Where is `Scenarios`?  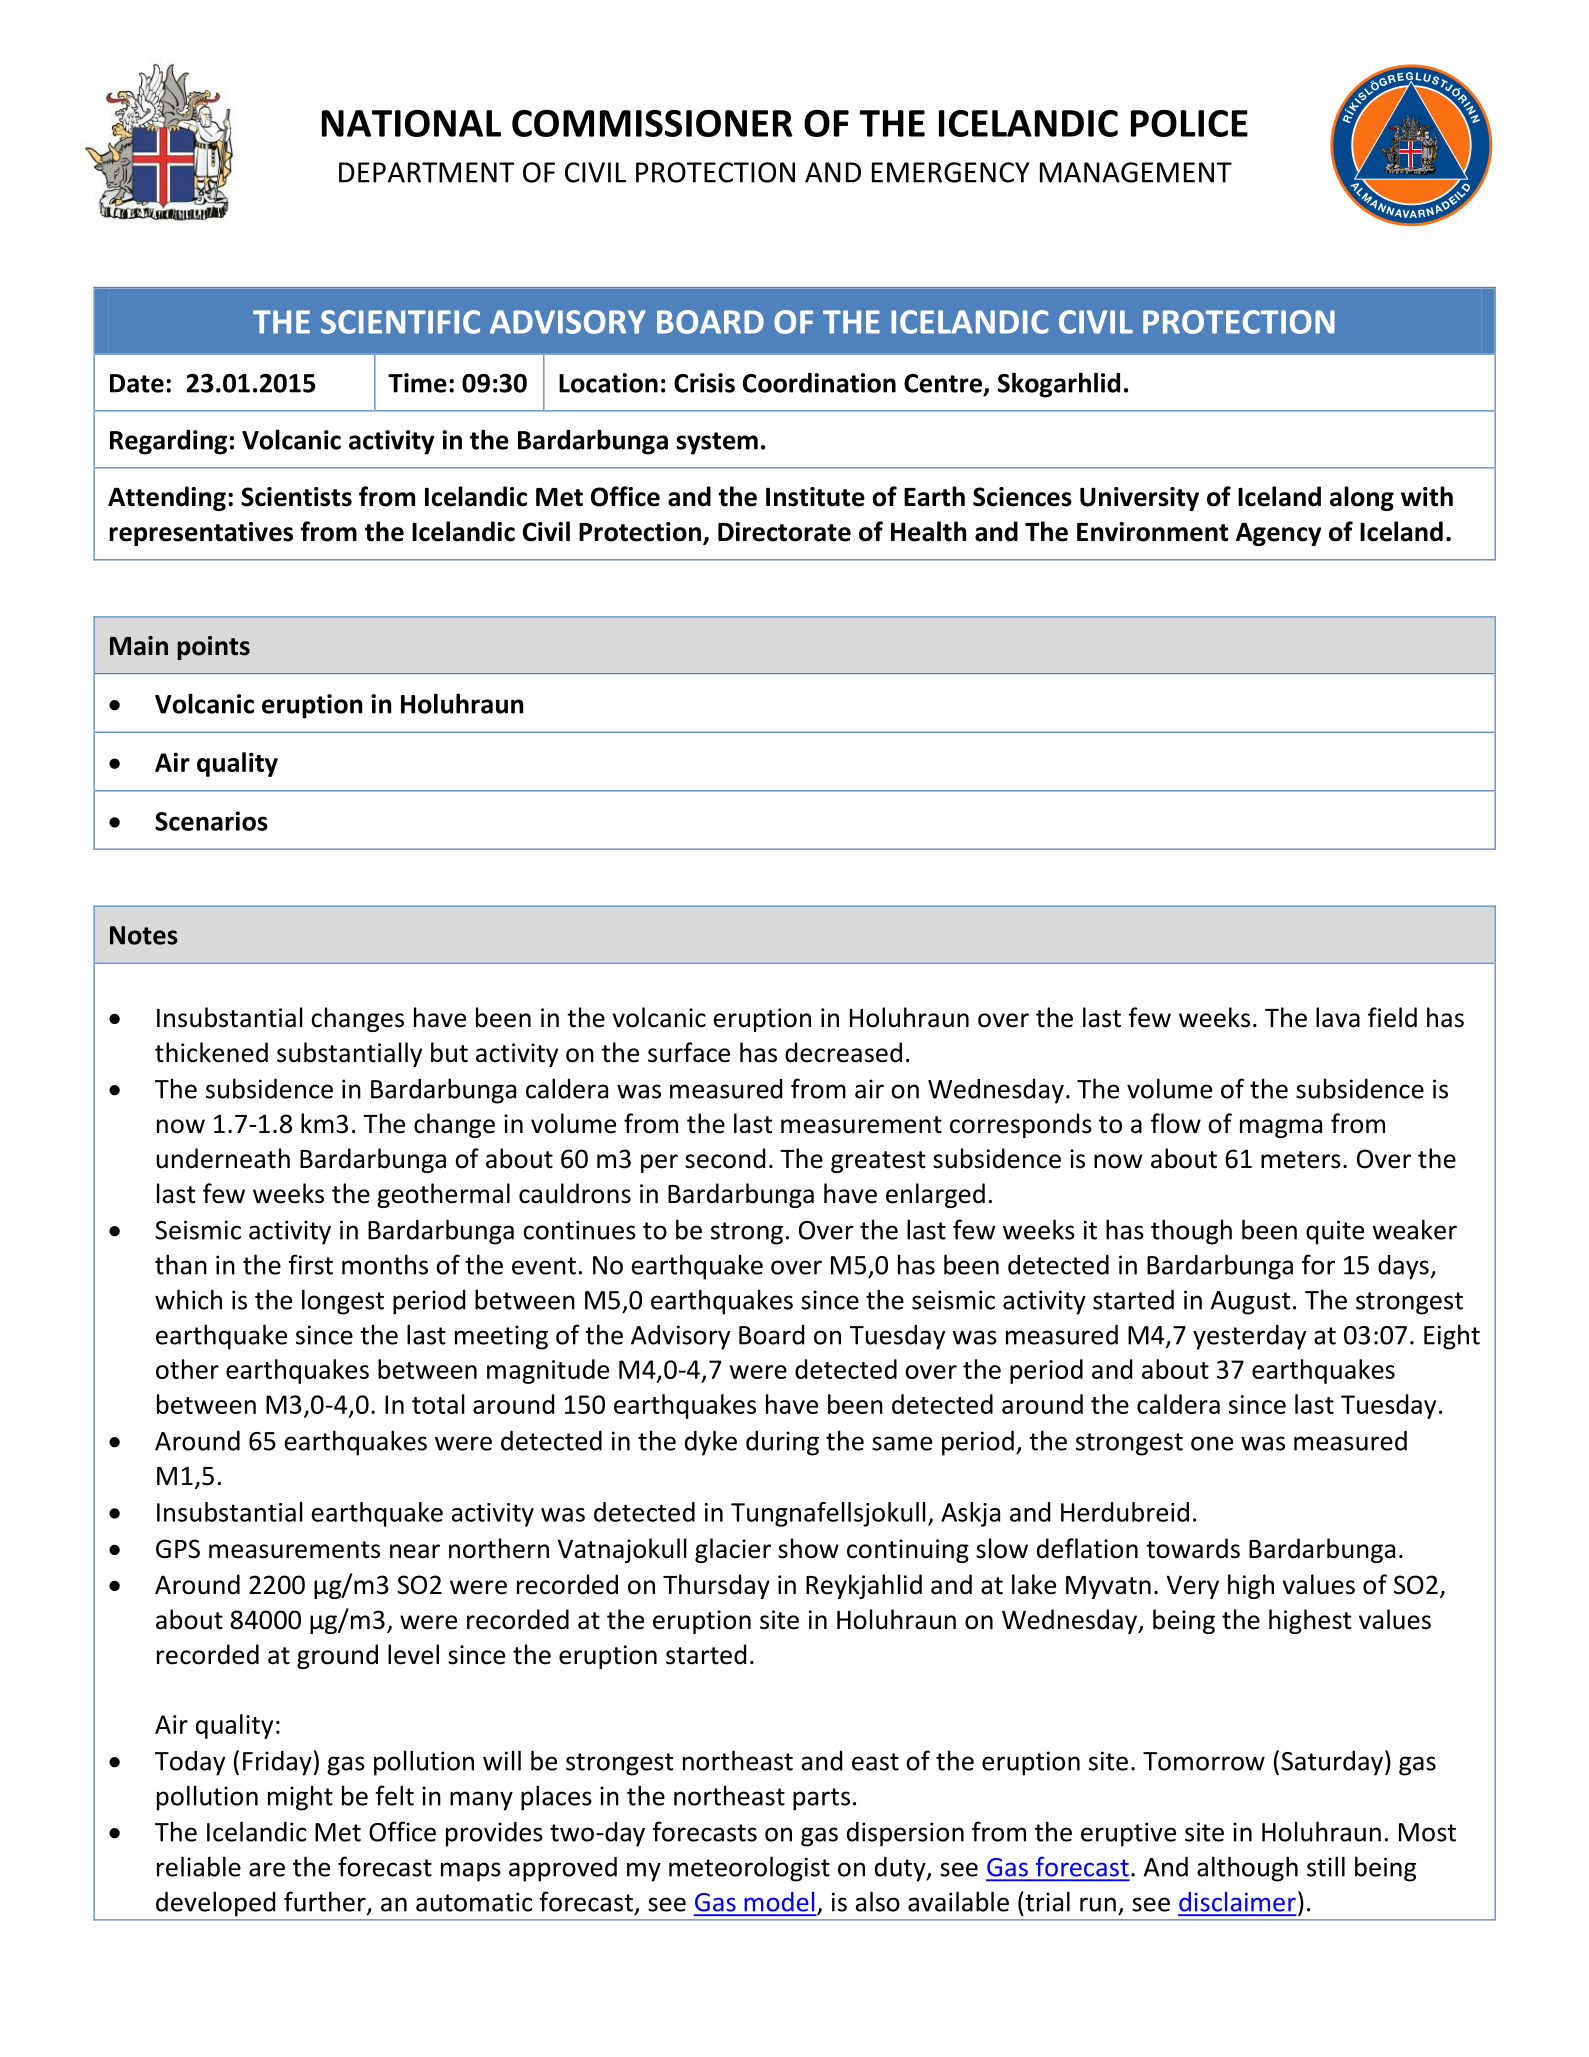 Scenarios is located at coordinates (211, 821).
